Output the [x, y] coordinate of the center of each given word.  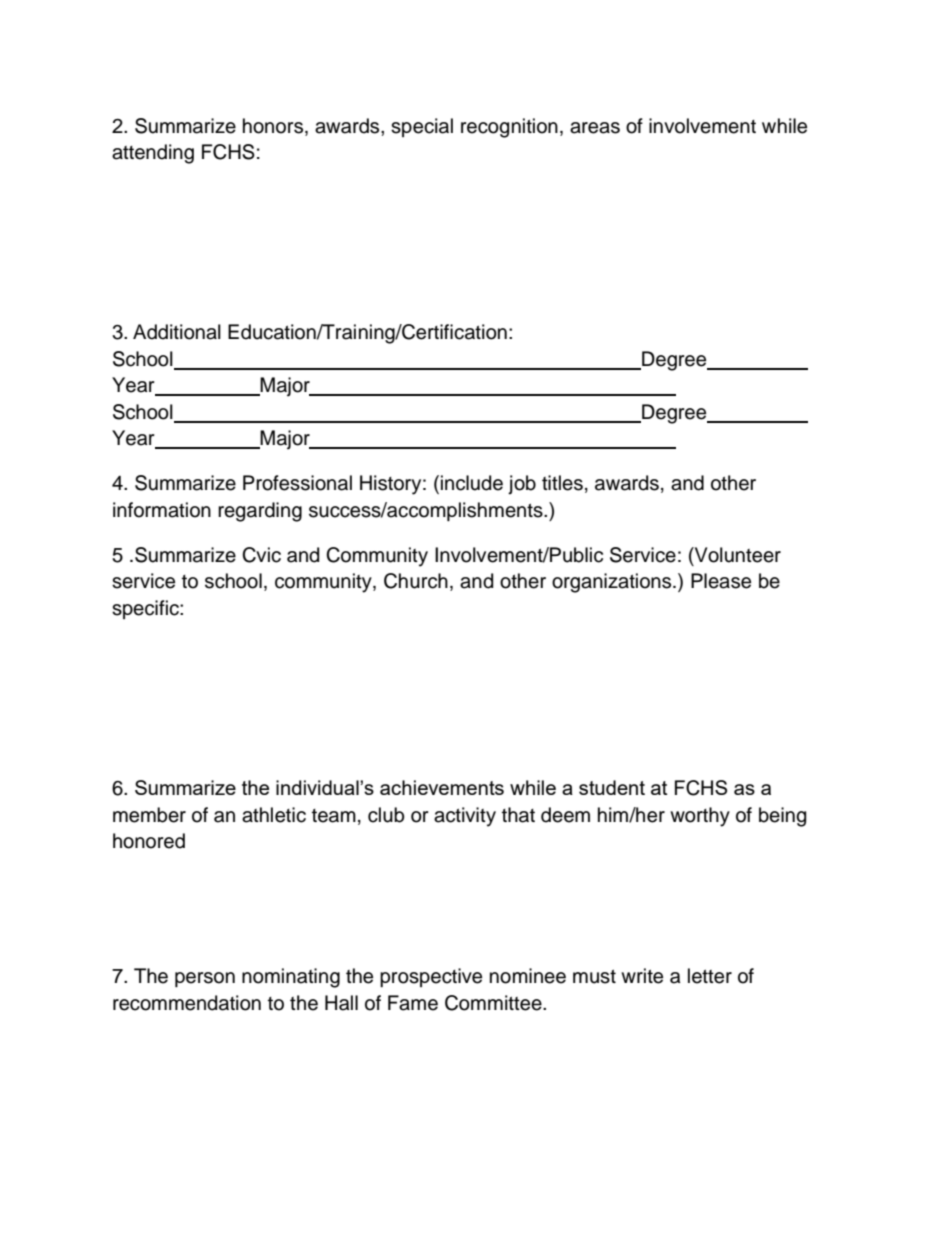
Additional [177, 332]
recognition [509, 128]
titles [562, 483]
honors [274, 126]
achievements [442, 787]
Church [416, 581]
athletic [274, 815]
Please [721, 581]
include [472, 483]
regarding [260, 512]
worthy [700, 817]
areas [595, 128]
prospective [431, 977]
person [205, 979]
